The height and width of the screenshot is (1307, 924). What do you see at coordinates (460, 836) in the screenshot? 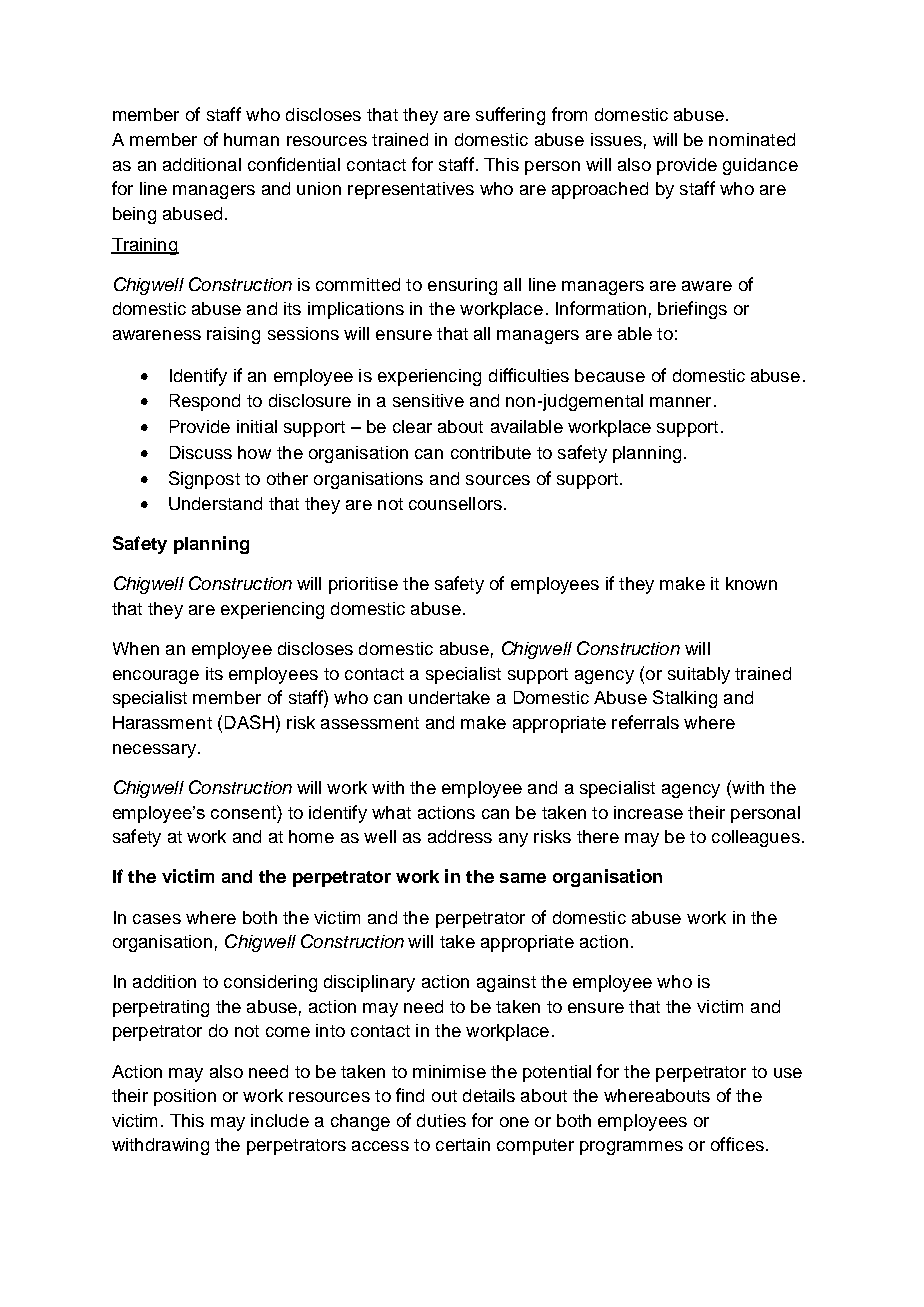
I see `address` at bounding box center [460, 836].
